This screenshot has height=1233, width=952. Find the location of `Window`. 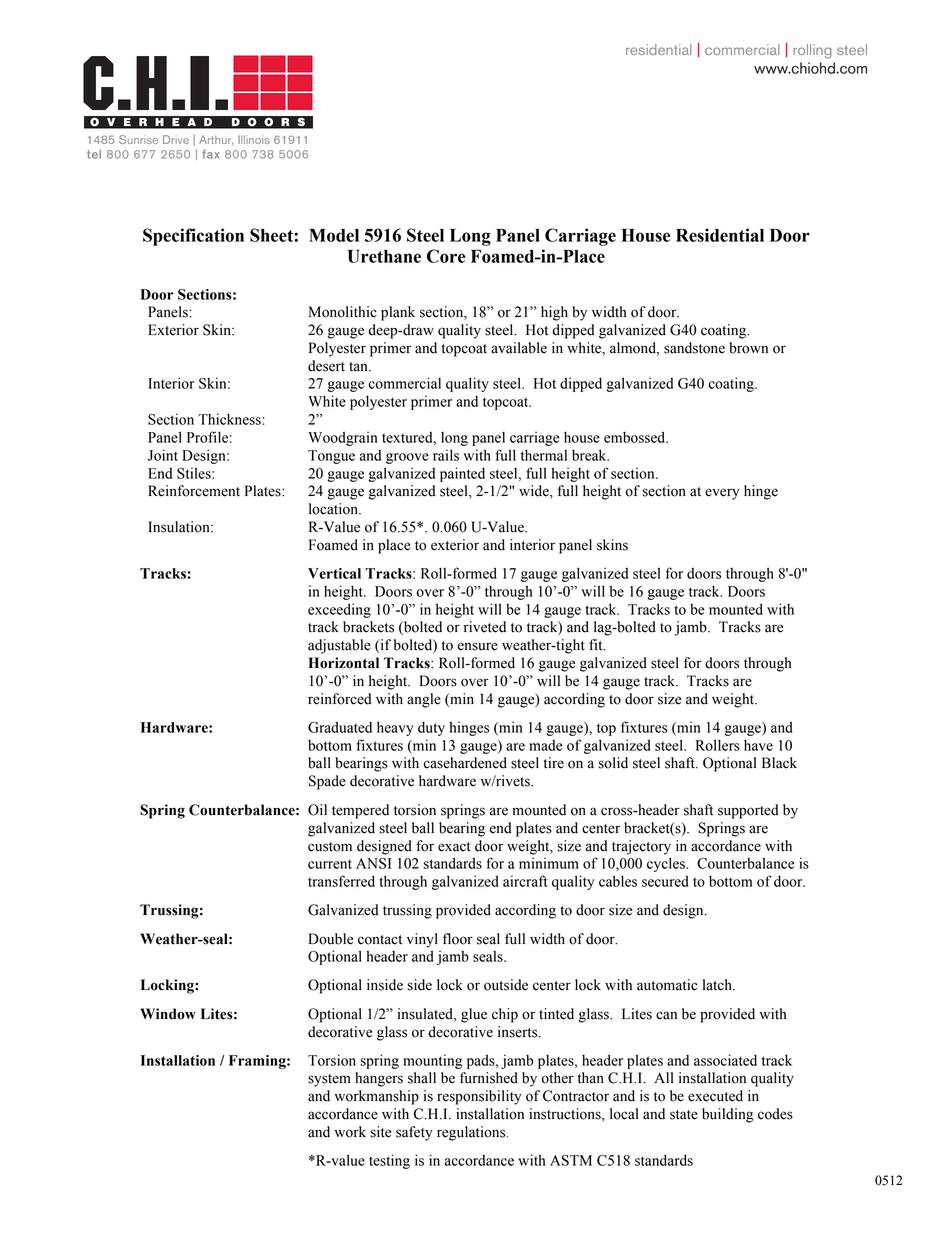

Window is located at coordinates (168, 1014).
